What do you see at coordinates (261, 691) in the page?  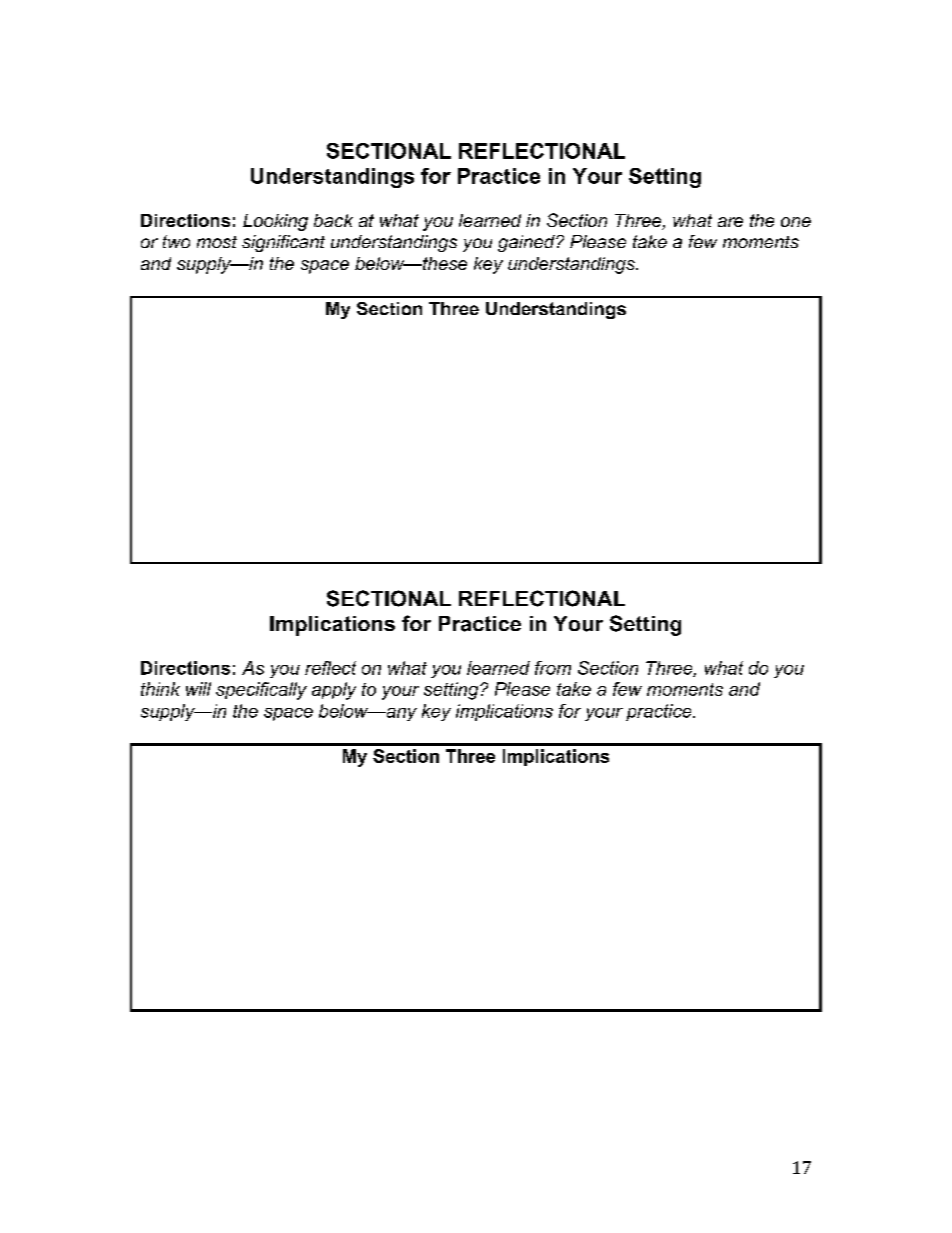 I see `specifically` at bounding box center [261, 691].
